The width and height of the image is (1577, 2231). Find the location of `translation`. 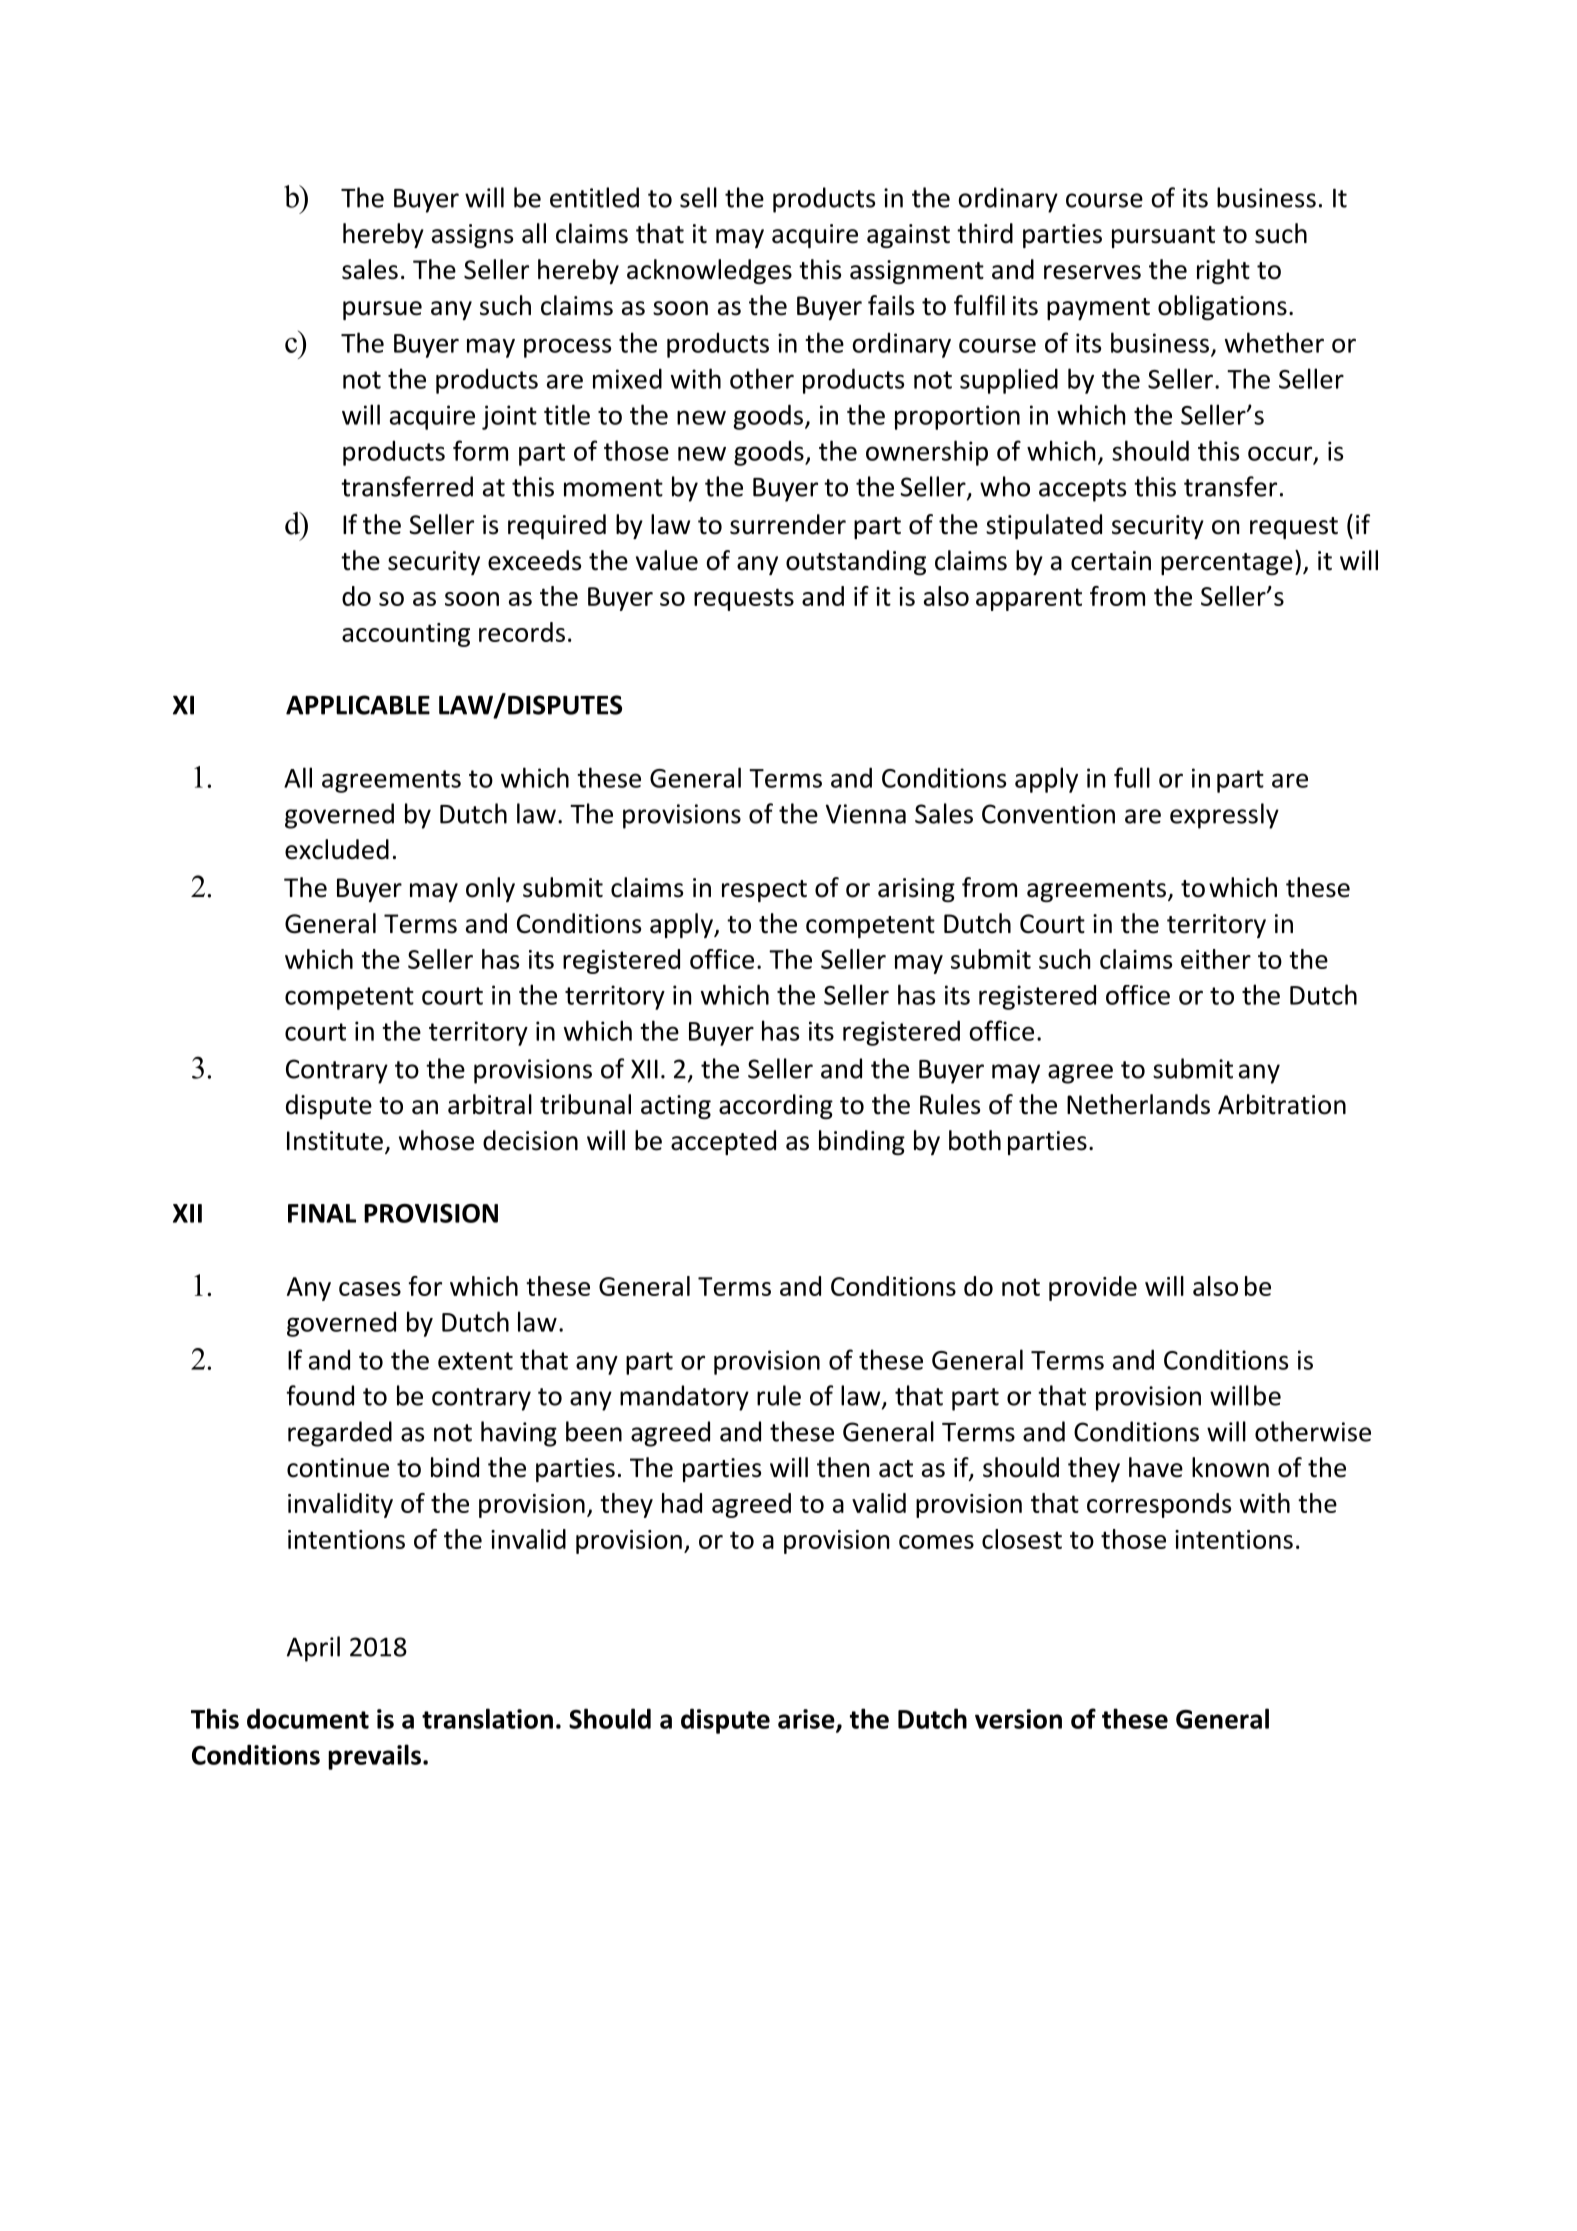

translation is located at coordinates (487, 1718).
